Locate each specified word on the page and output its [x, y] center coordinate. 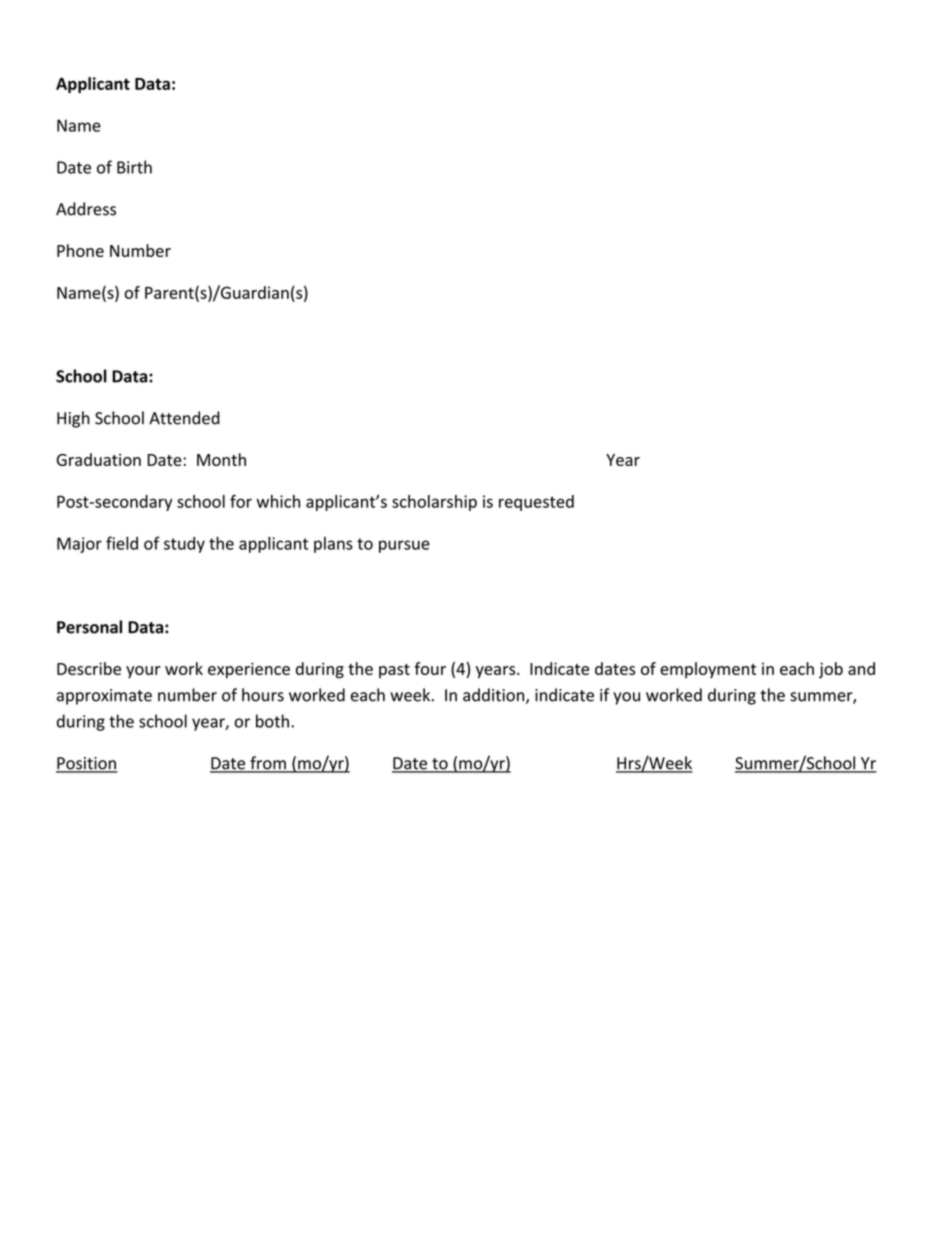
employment [708, 670]
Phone [80, 250]
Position [87, 764]
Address [86, 209]
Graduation [99, 459]
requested [536, 503]
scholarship [434, 503]
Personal [89, 627]
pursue [404, 546]
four [430, 668]
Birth [134, 167]
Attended [184, 418]
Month [221, 459]
